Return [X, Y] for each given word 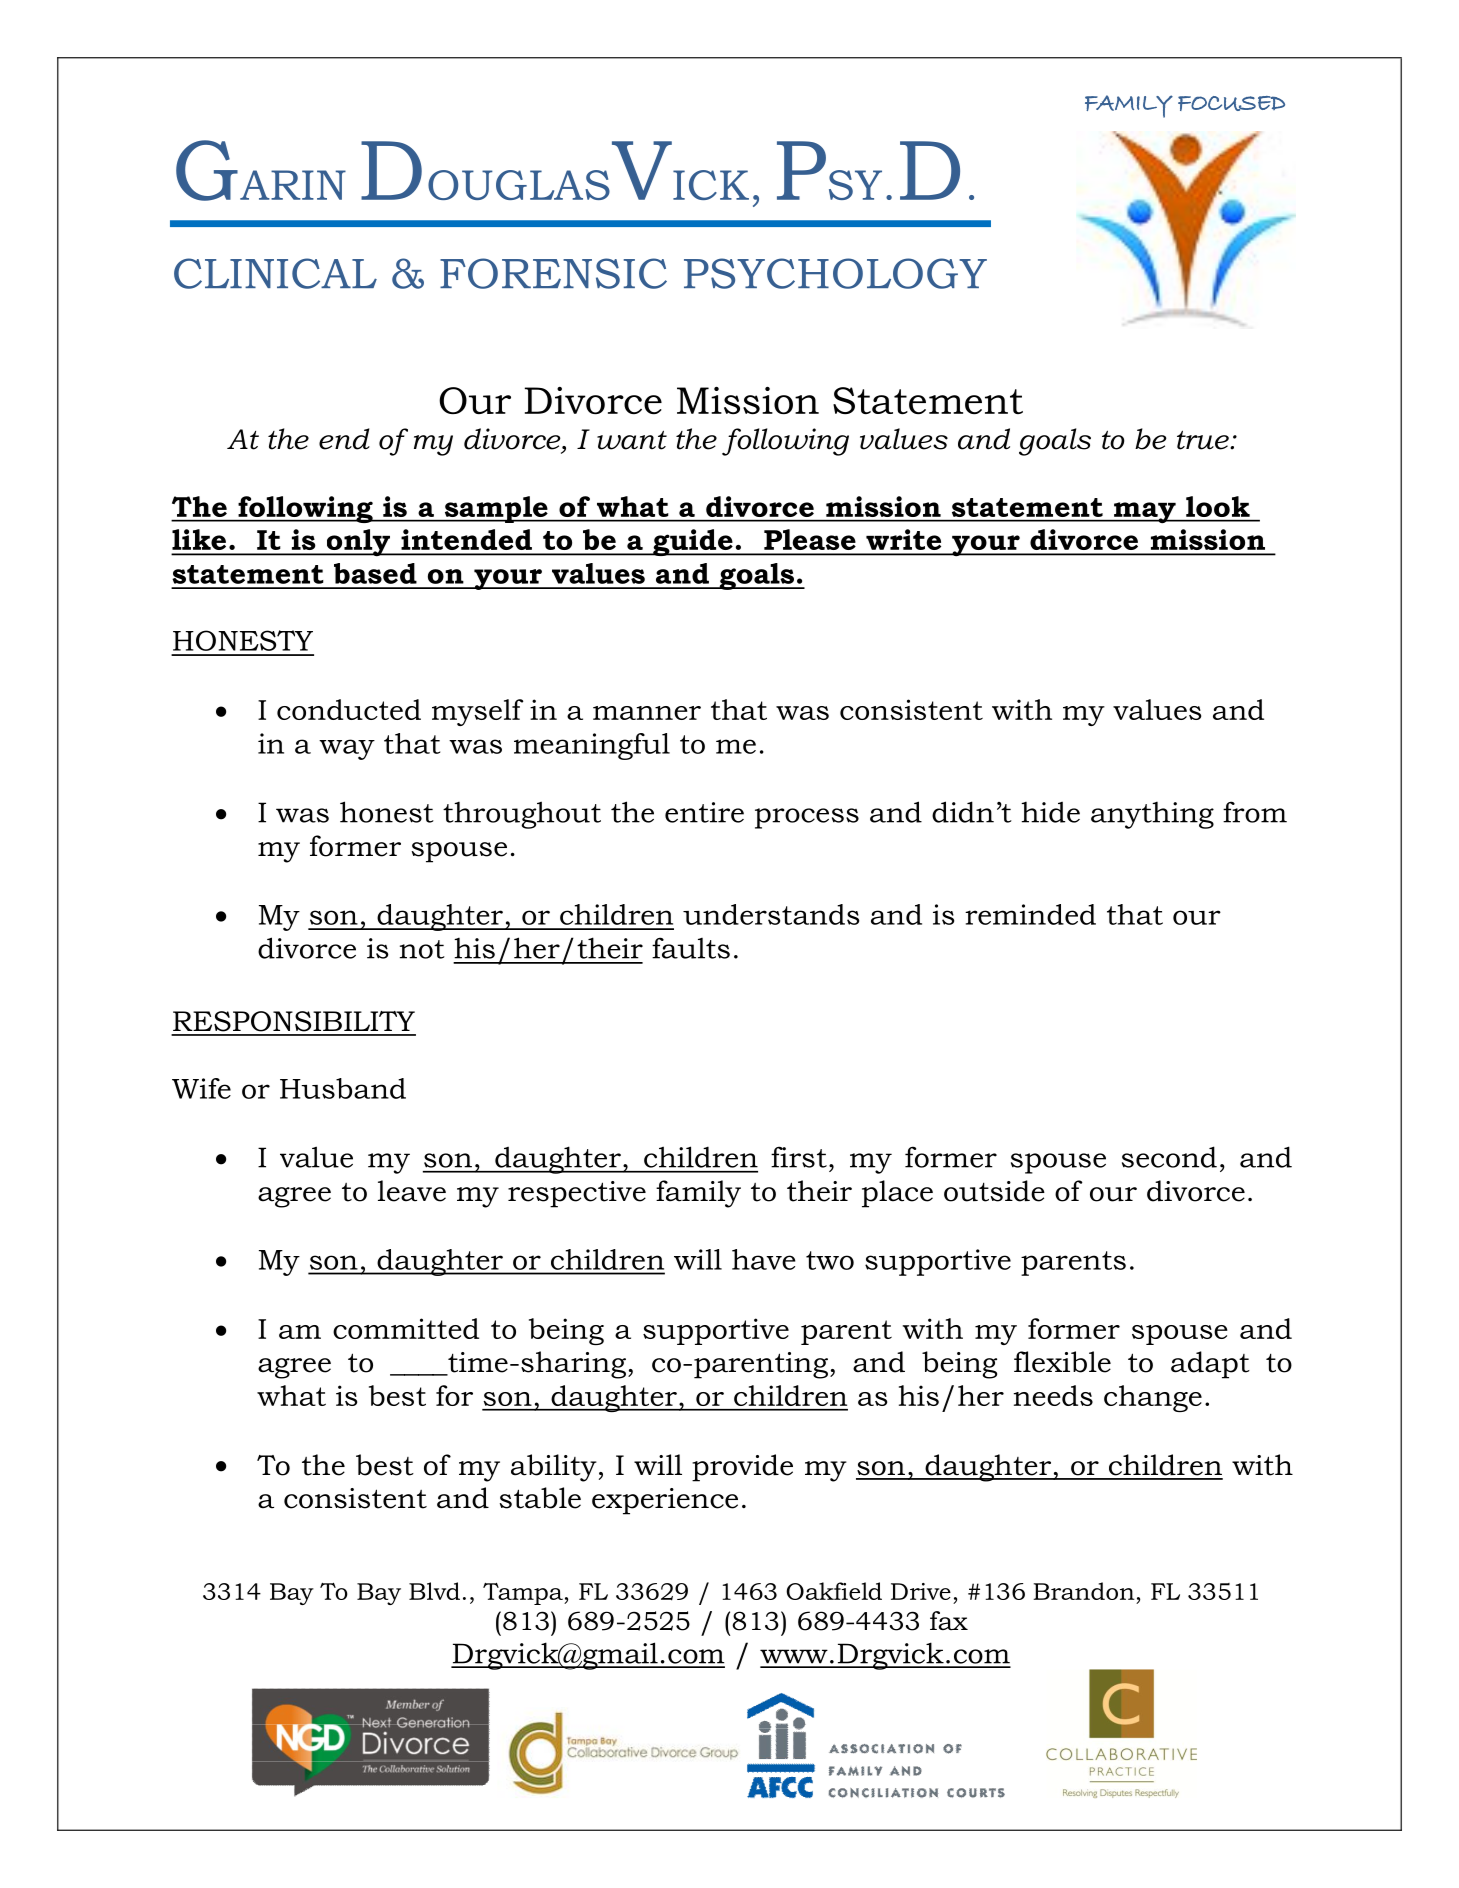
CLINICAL [275, 273]
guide [693, 542]
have [764, 1259]
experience [665, 1501]
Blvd [434, 1591]
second [1169, 1157]
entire [704, 812]
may [1145, 512]
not [422, 949]
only [358, 543]
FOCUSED [1231, 103]
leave [412, 1191]
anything [1152, 815]
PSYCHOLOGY [835, 273]
